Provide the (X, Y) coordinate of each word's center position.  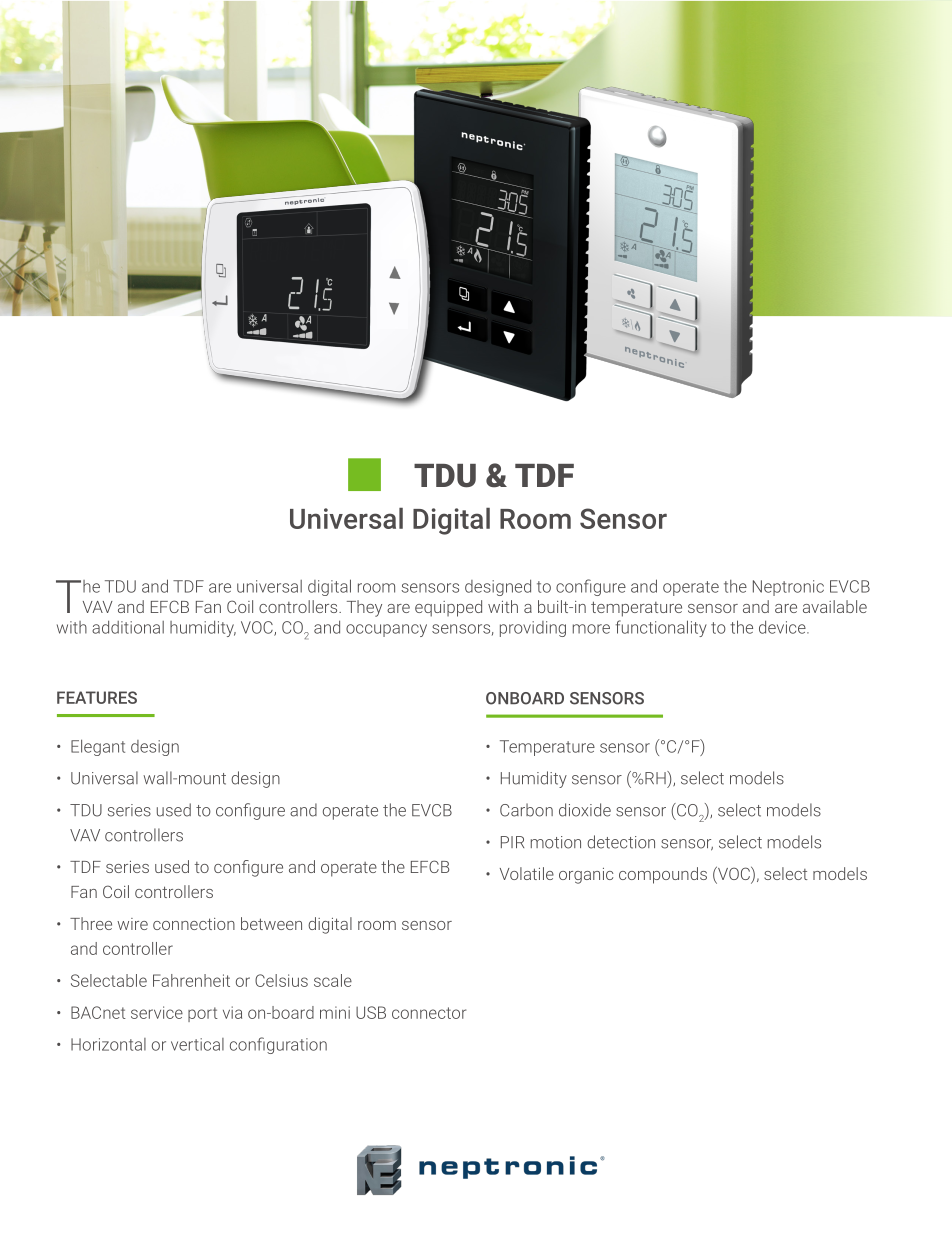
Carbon (526, 810)
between (271, 923)
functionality (661, 628)
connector (429, 1013)
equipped (448, 608)
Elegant (98, 747)
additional (128, 627)
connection (194, 924)
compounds (663, 875)
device (783, 627)
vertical (197, 1044)
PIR (512, 842)
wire (132, 924)
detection (621, 842)
